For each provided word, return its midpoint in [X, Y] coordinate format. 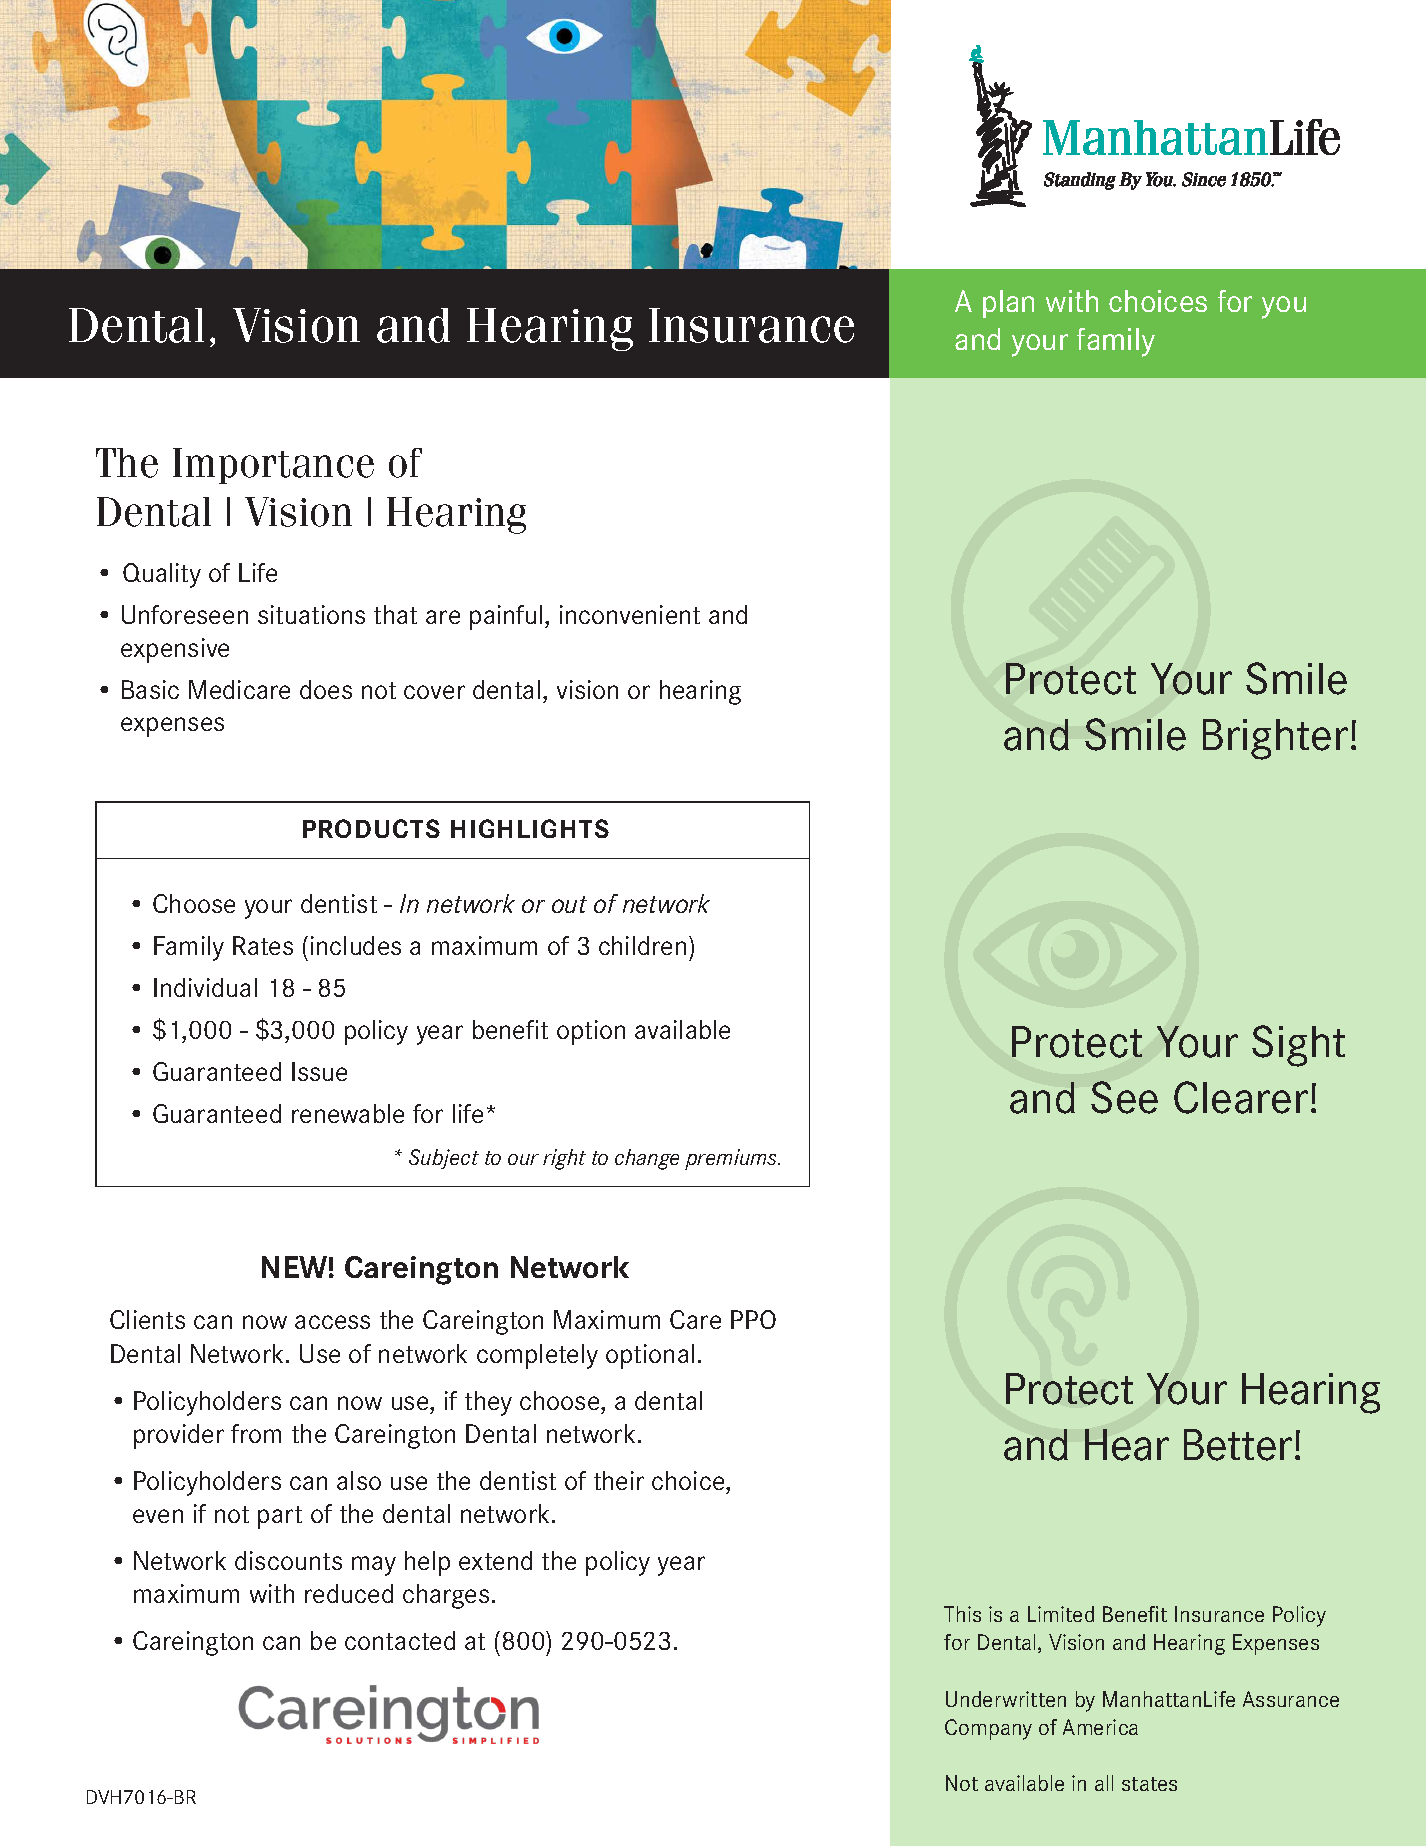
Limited [1061, 1614]
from [256, 1433]
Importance [273, 466]
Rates [263, 945]
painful [506, 617]
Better [1238, 1445]
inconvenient [630, 614]
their [619, 1480]
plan [1008, 304]
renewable [348, 1113]
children [642, 945]
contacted [400, 1640]
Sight [1298, 1046]
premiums [732, 1159]
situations [311, 614]
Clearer [1241, 1097]
